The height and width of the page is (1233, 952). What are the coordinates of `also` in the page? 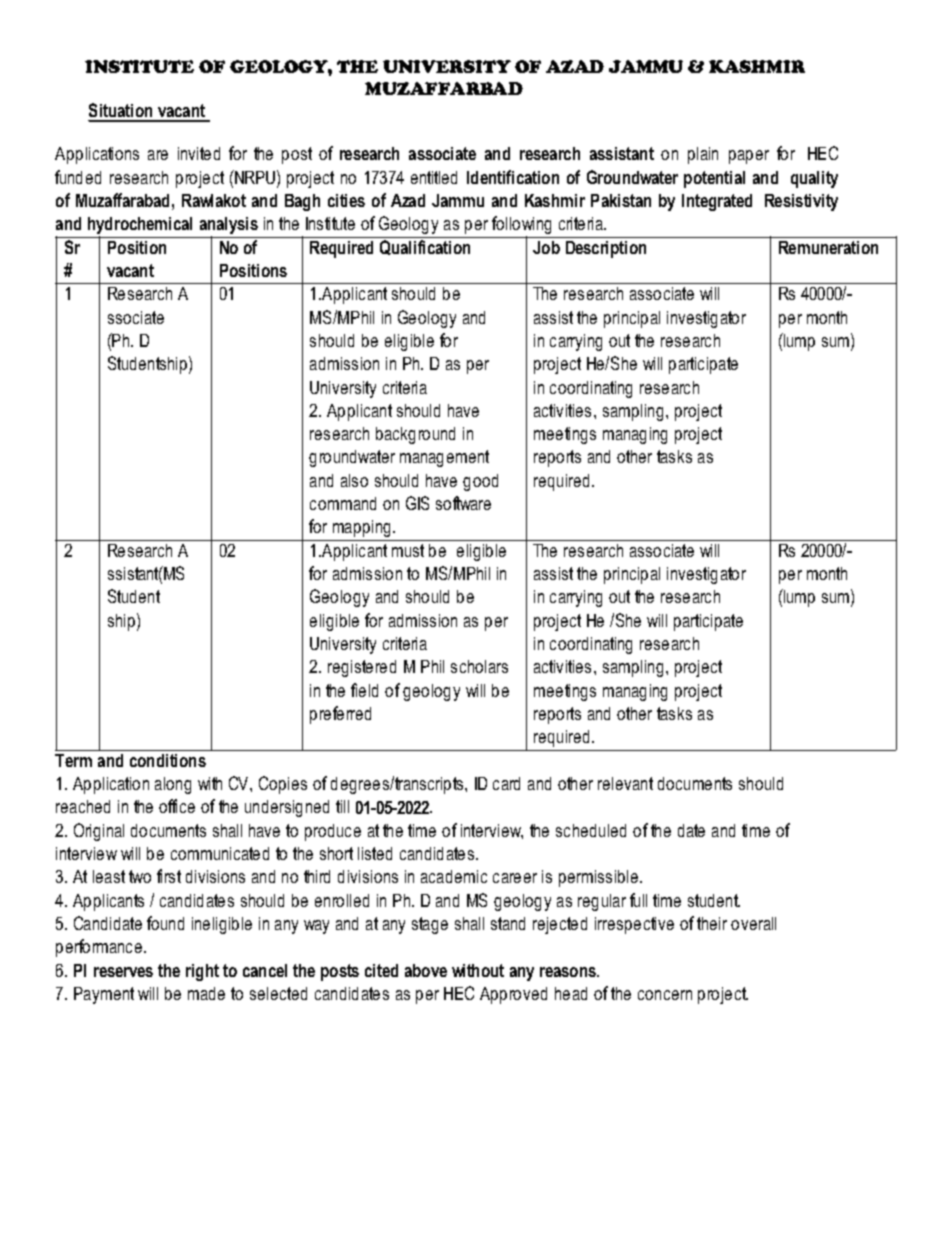 It's located at (354, 480).
